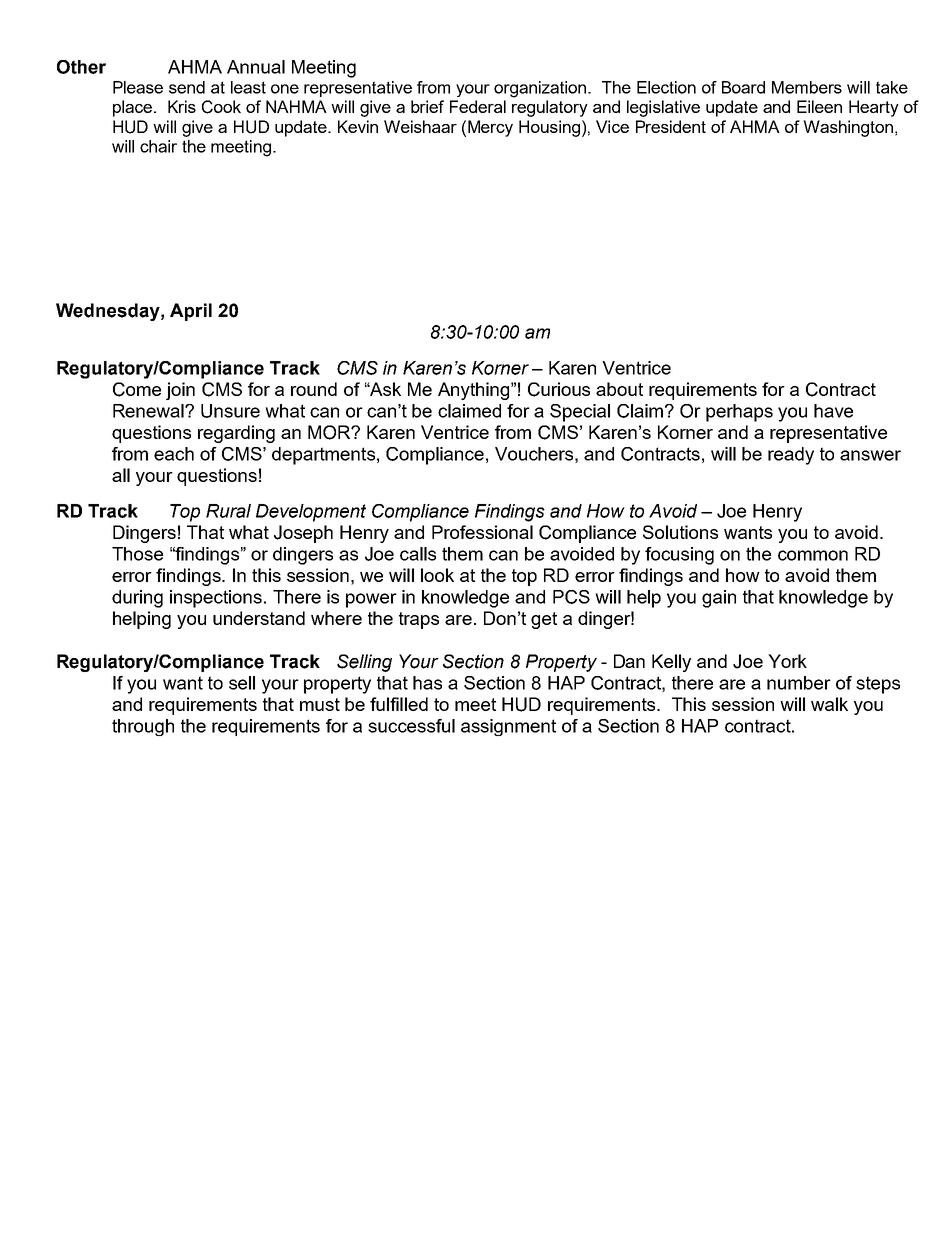 The height and width of the page is (1233, 952). I want to click on walk, so click(829, 704).
